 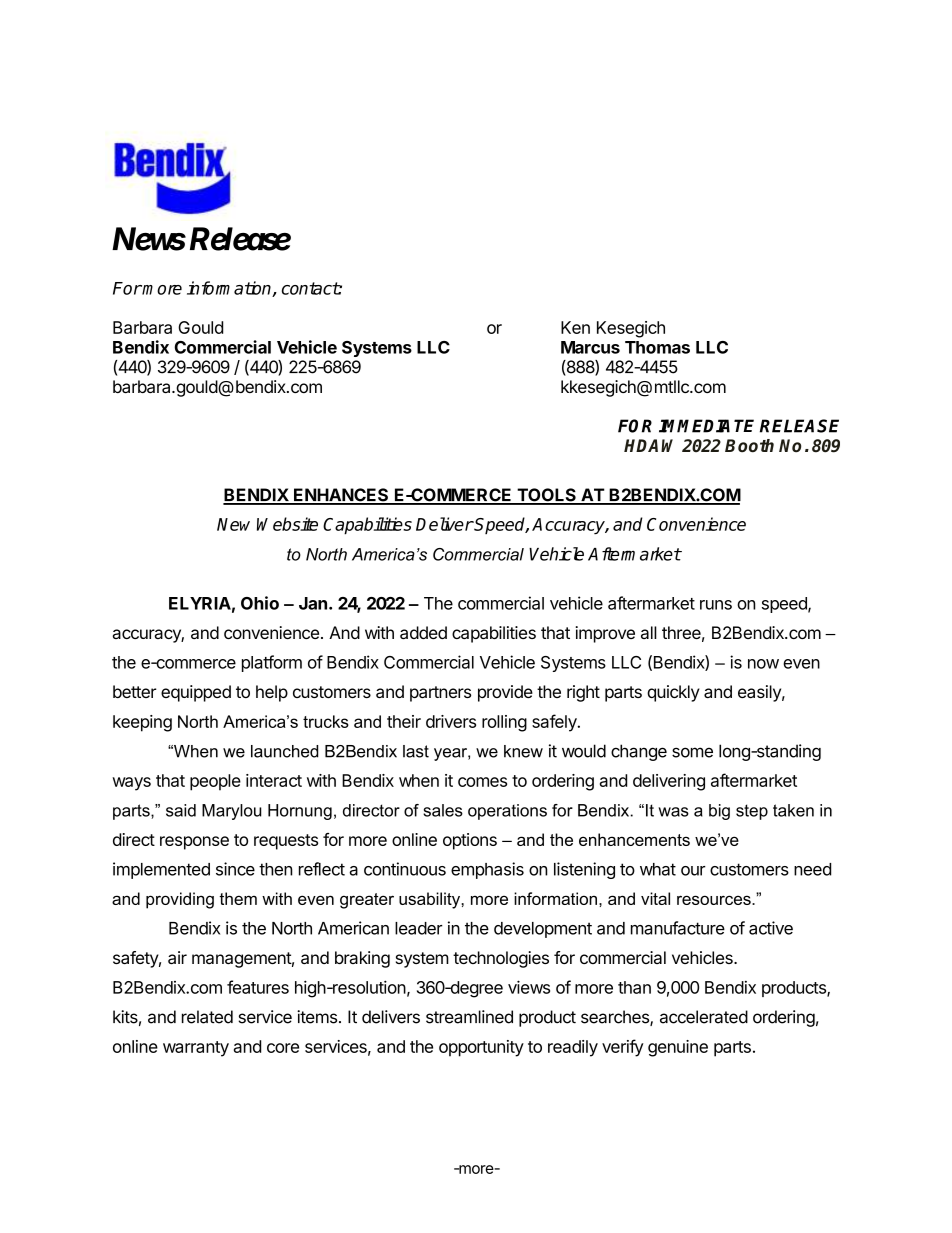 I want to click on accelerated, so click(x=704, y=1017).
